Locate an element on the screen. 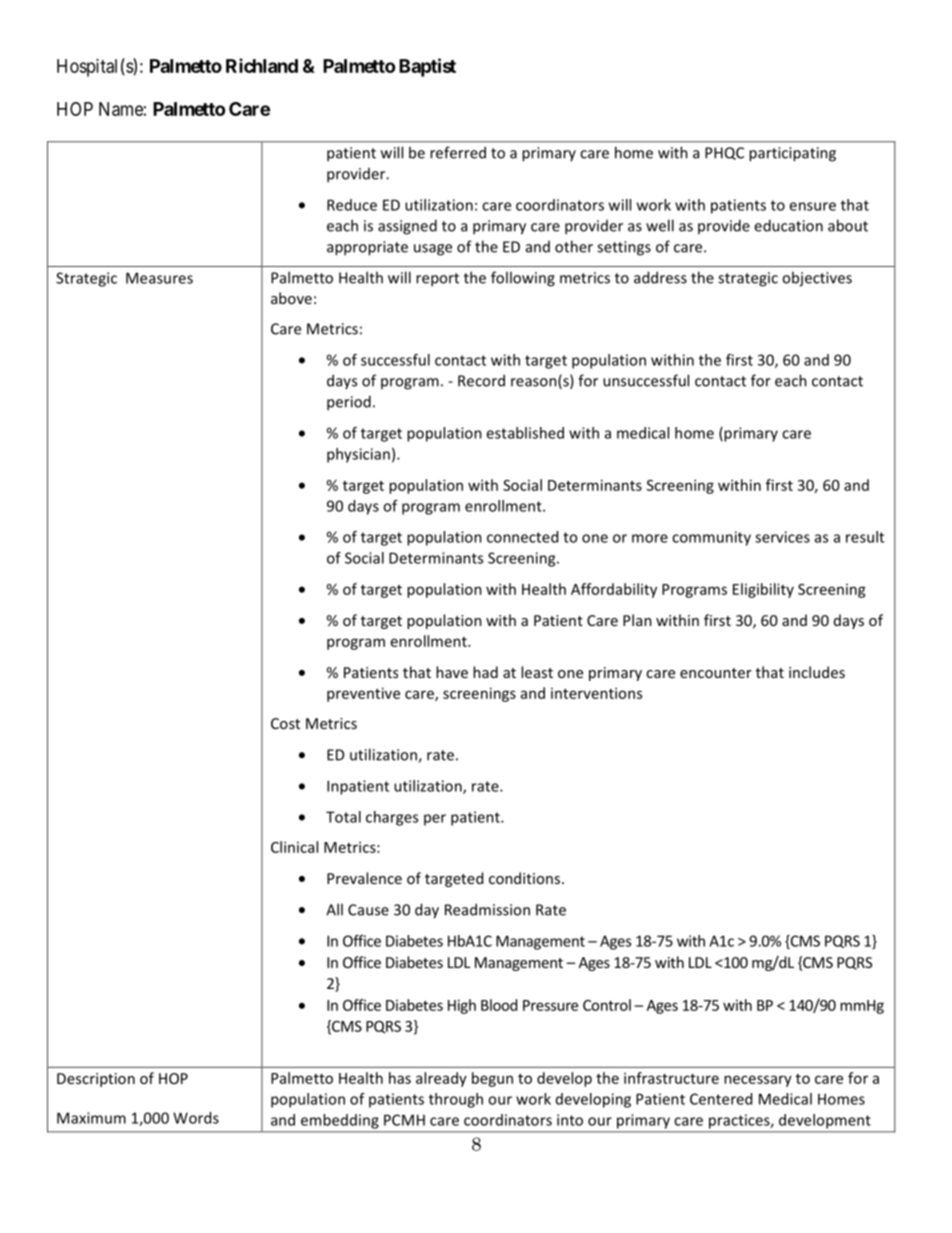 The height and width of the screenshot is (1233, 952). Words is located at coordinates (196, 1118).
